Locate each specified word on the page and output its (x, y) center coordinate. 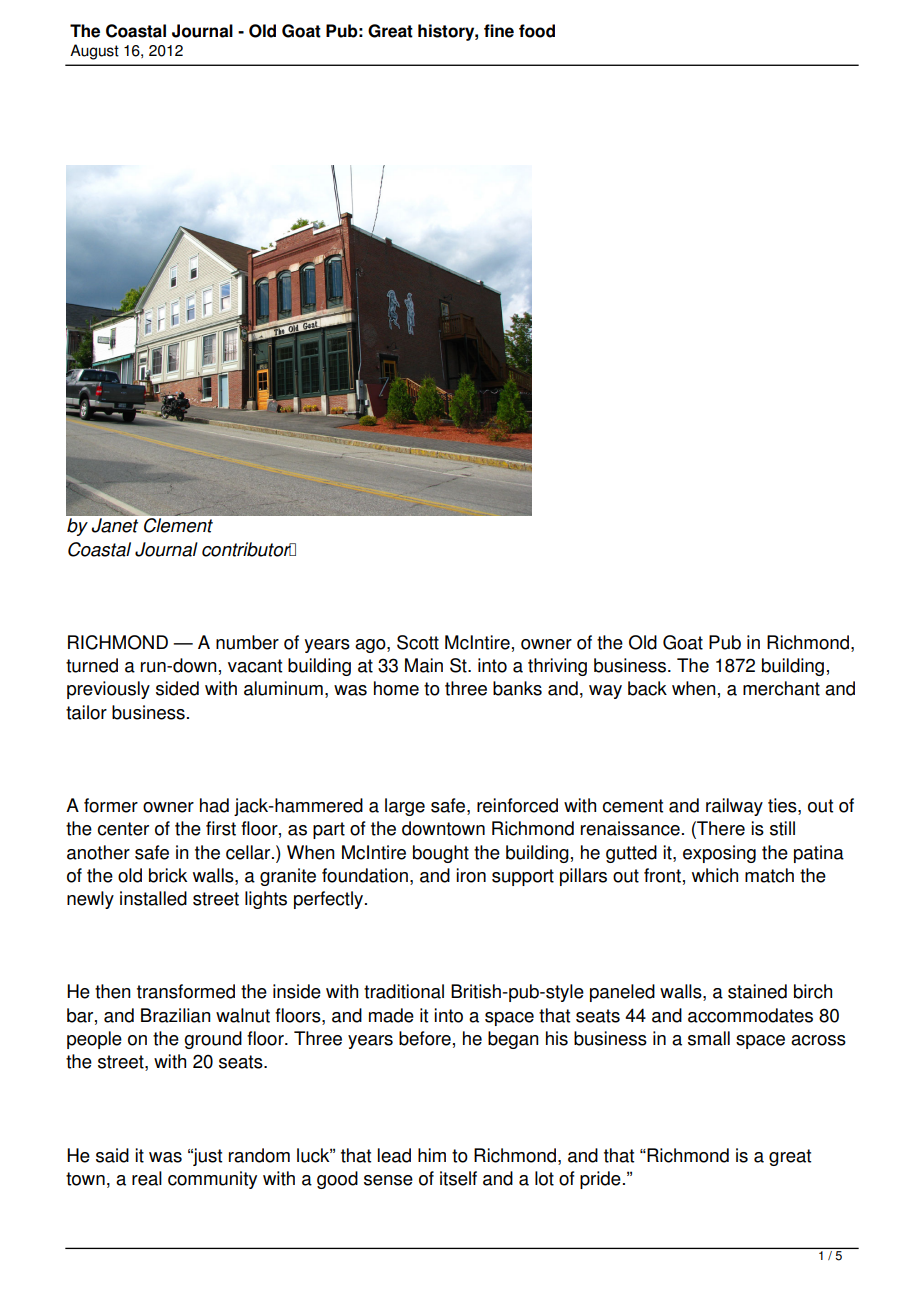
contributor (247, 549)
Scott (418, 642)
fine (499, 31)
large (405, 807)
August (94, 52)
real (147, 1178)
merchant (781, 688)
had (214, 805)
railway (734, 807)
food (537, 31)
